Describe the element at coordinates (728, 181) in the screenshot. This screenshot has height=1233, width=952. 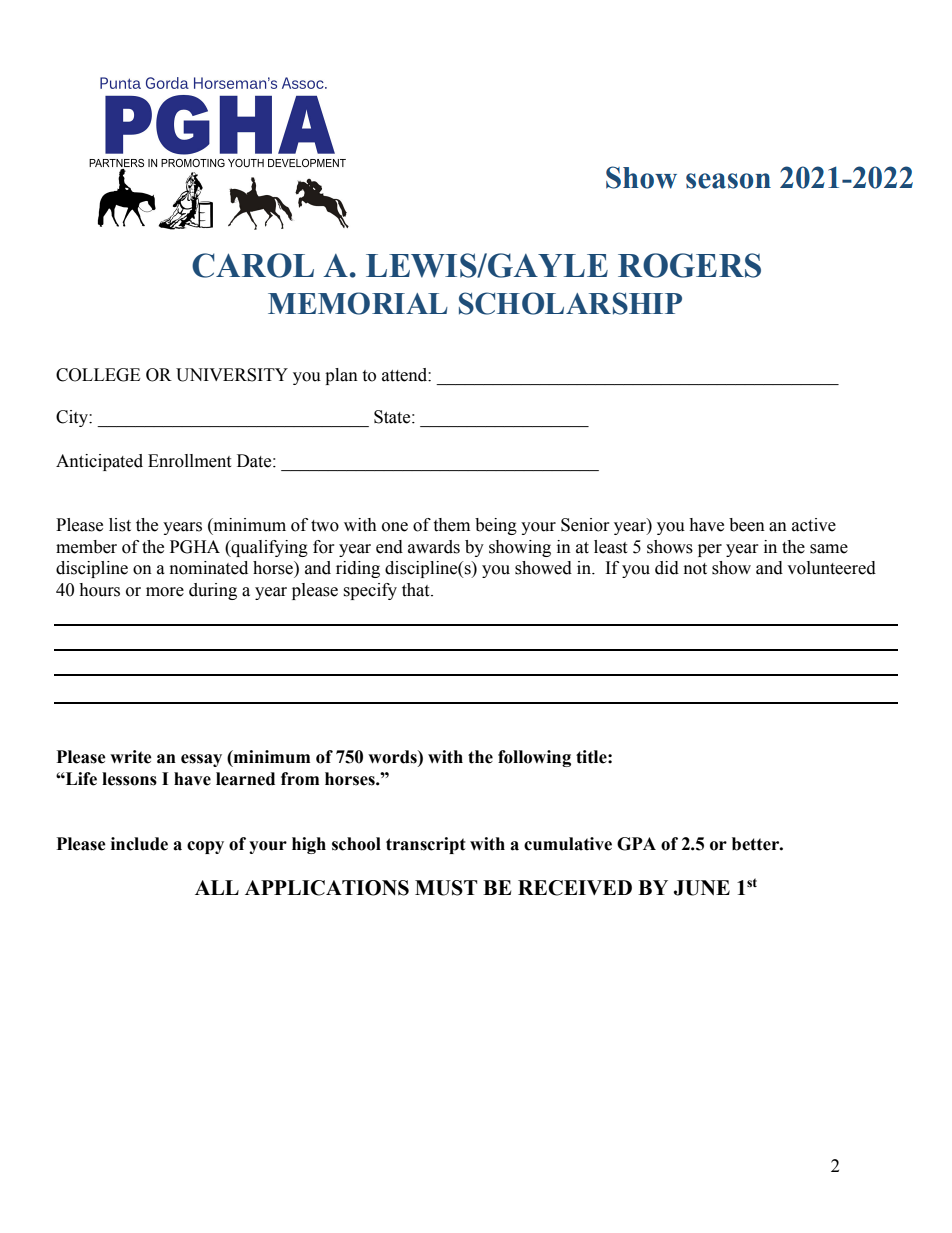
I see `season` at that location.
